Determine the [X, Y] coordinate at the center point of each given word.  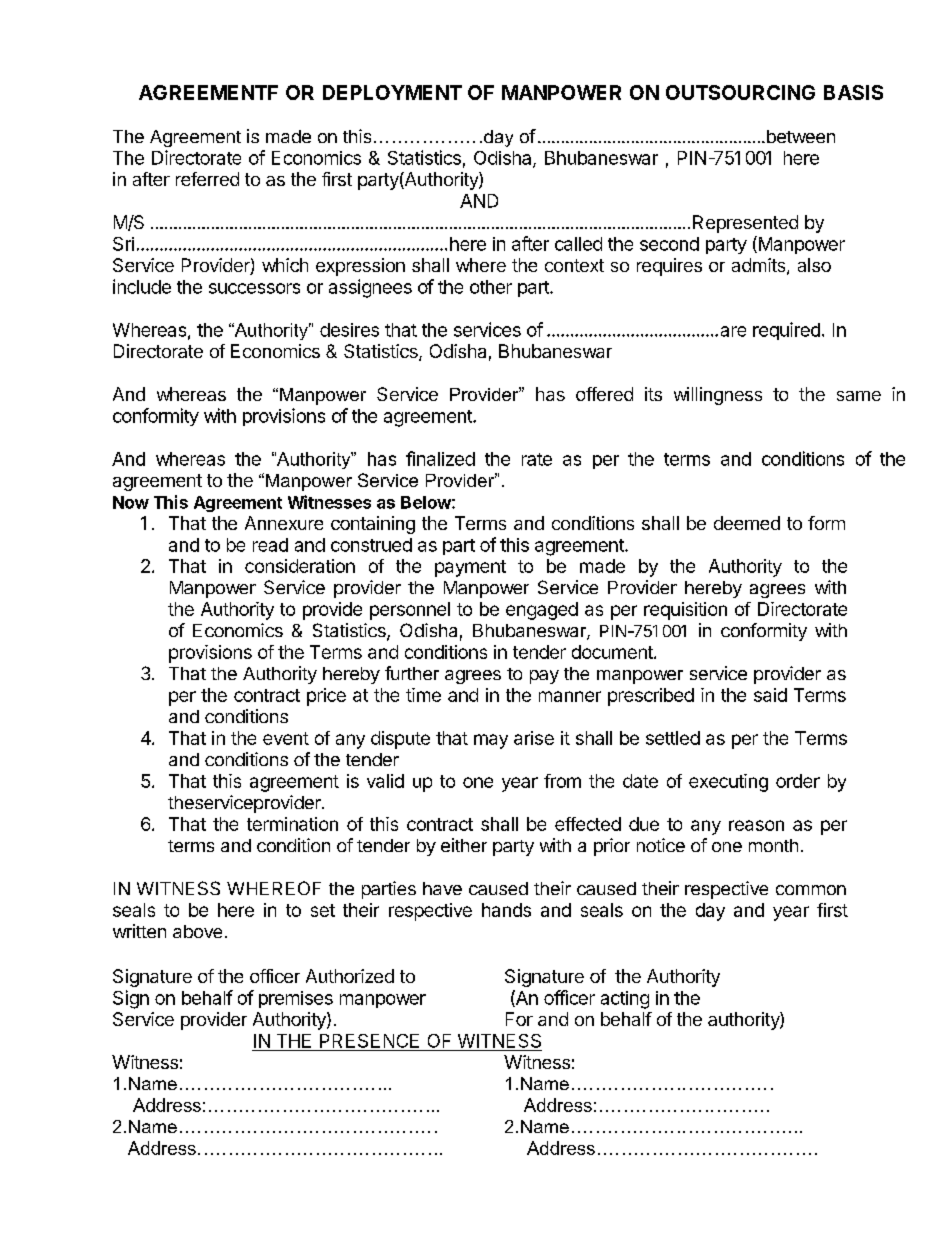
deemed [747, 523]
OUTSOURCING [740, 92]
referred [207, 179]
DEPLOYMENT [392, 92]
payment [470, 568]
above [197, 931]
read [270, 545]
